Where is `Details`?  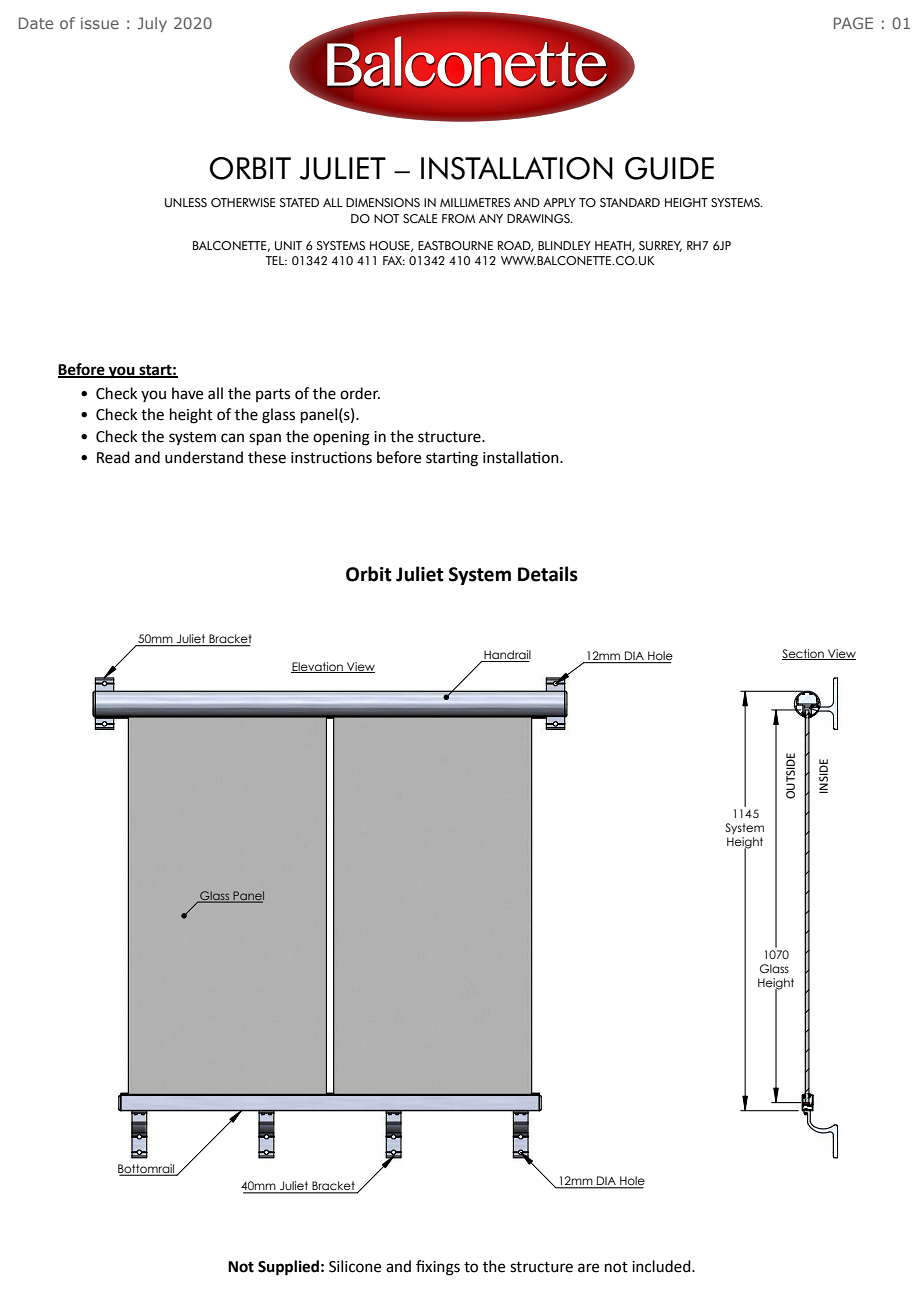
Details is located at coordinates (548, 574).
